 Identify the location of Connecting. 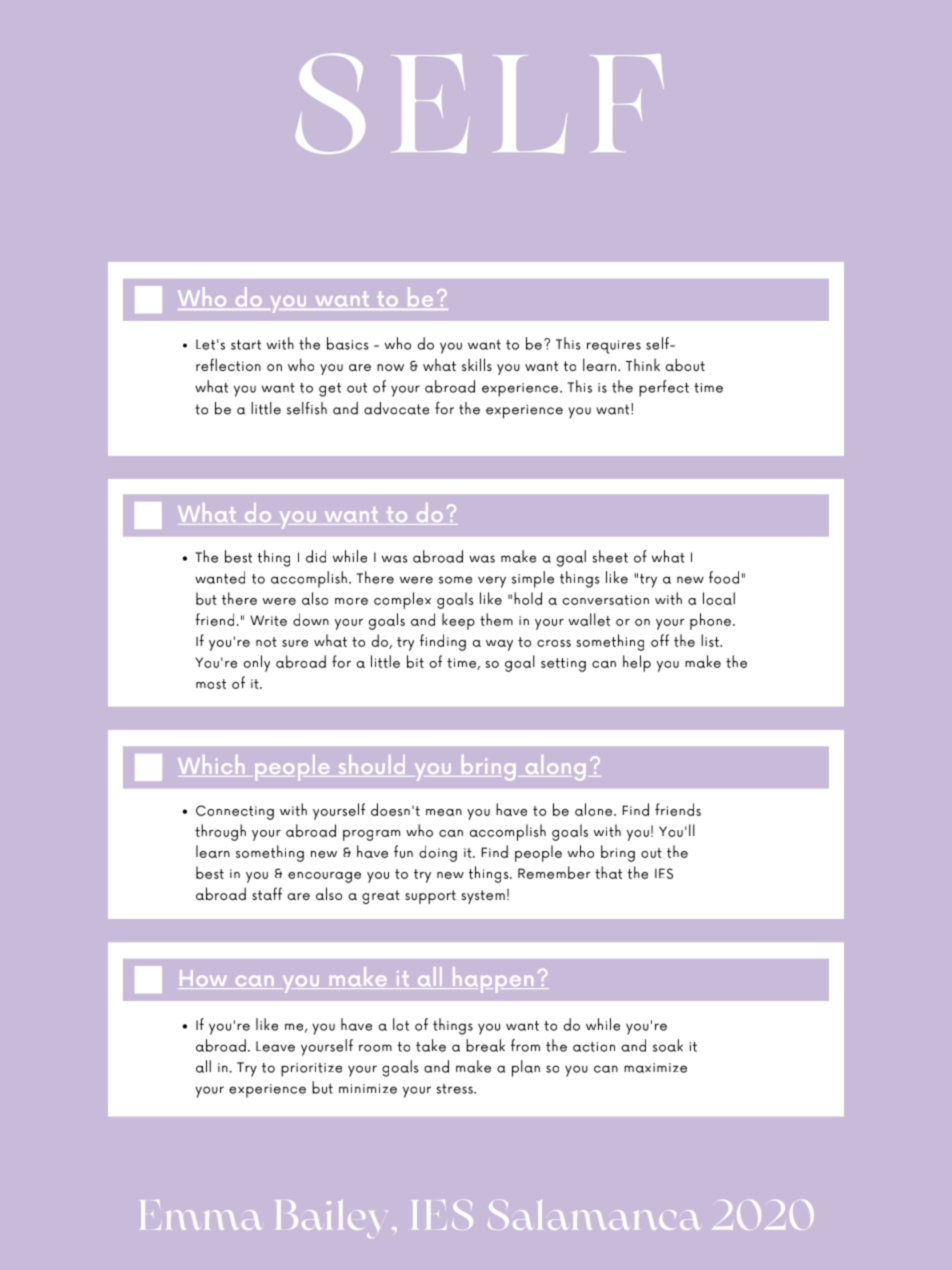
(235, 812).
